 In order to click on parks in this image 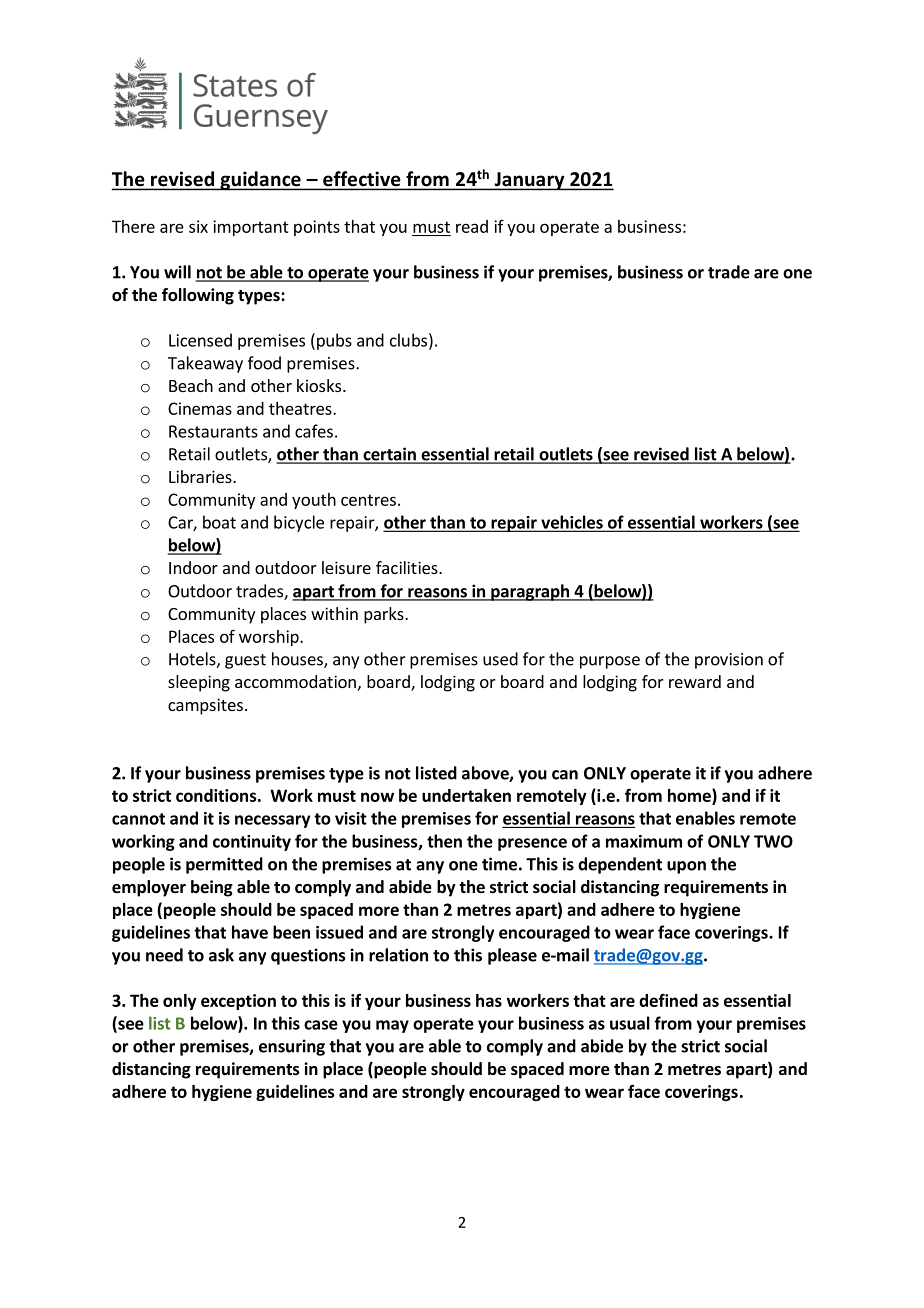, I will do `click(385, 615)`.
